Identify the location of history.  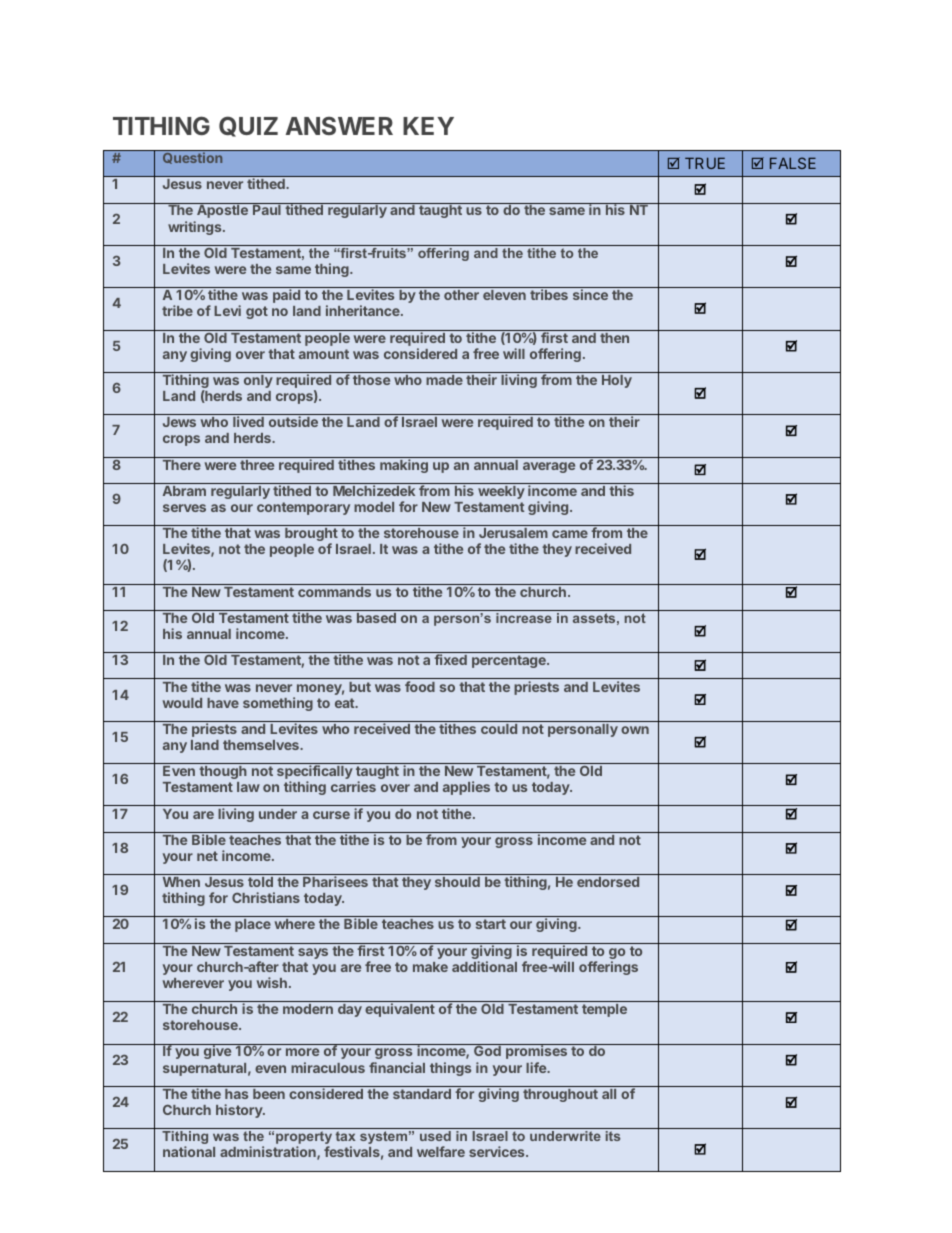
(240, 1111).
